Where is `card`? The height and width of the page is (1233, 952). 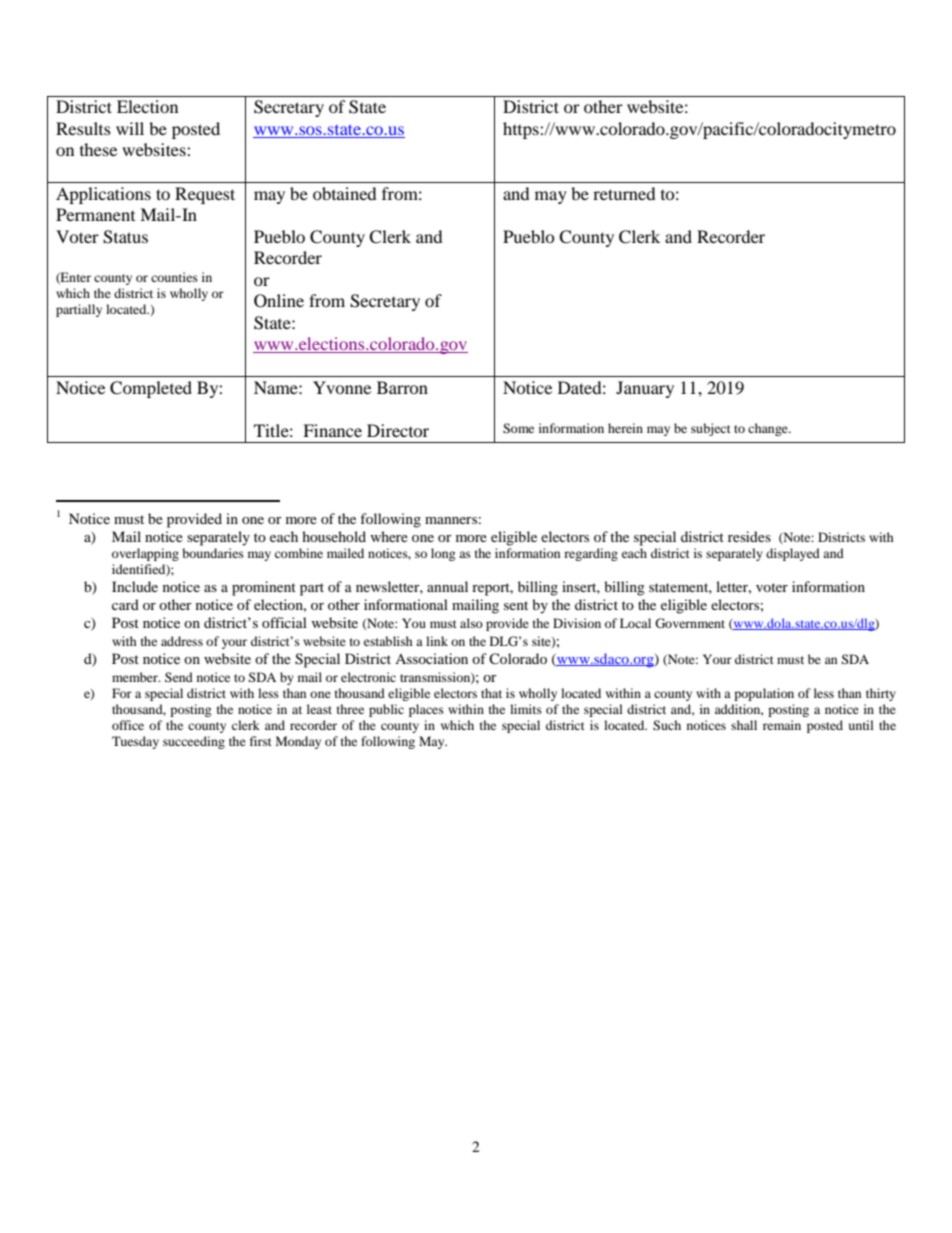
card is located at coordinates (125, 604).
